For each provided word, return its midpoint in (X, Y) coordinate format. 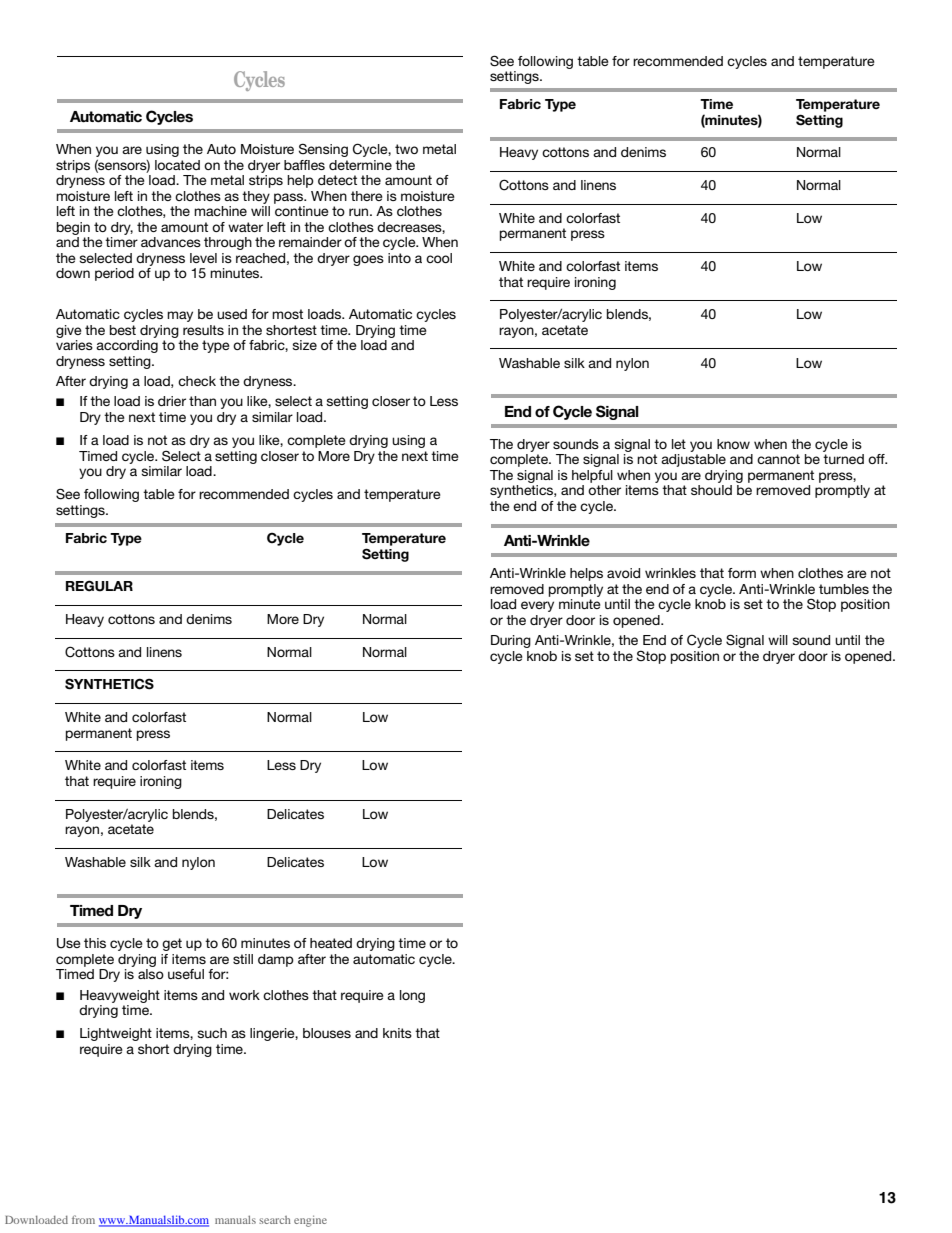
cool (439, 258)
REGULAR (99, 586)
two (406, 149)
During (511, 641)
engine (310, 1221)
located (177, 165)
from (83, 1219)
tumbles (844, 589)
